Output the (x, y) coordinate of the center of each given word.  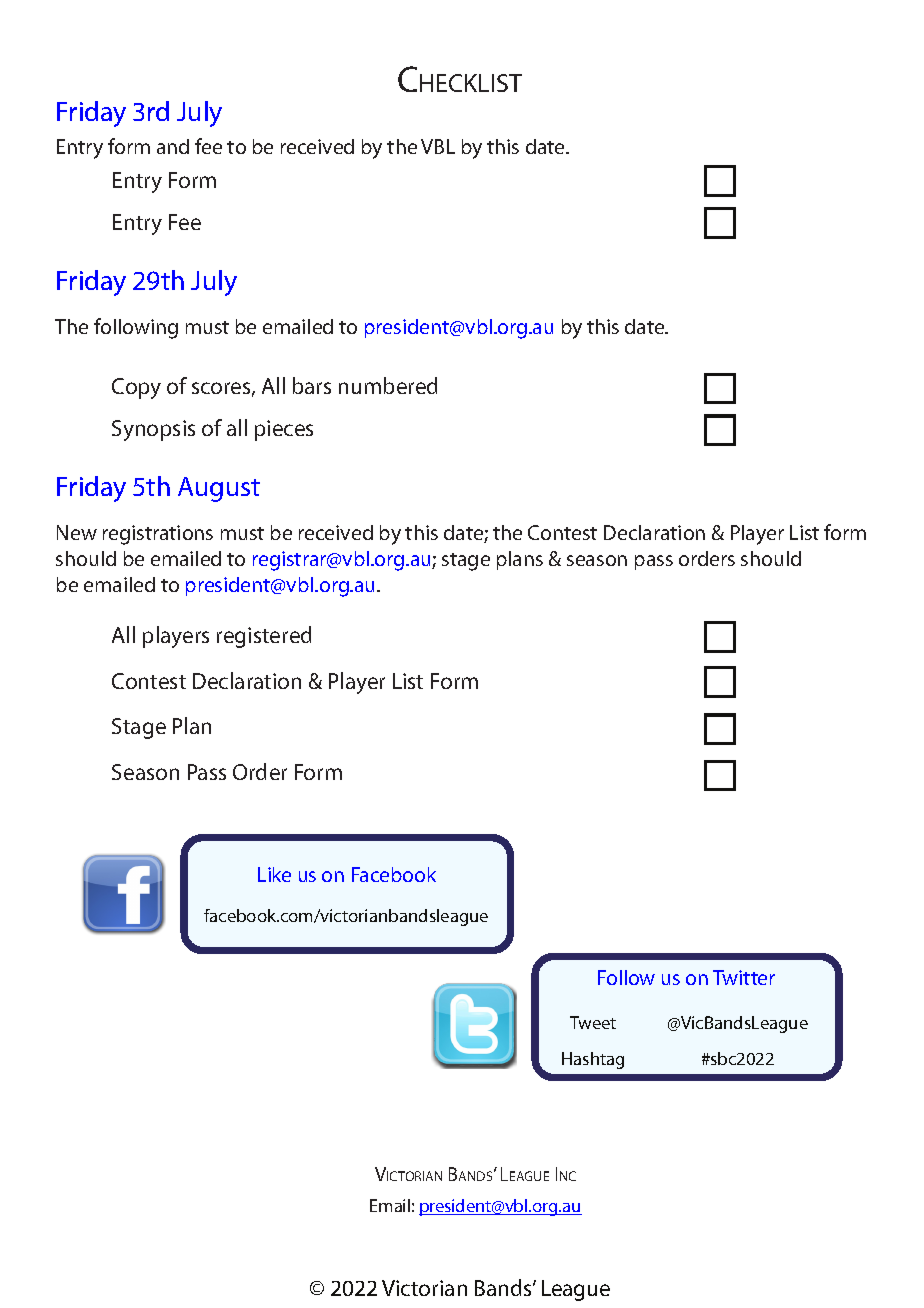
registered (264, 637)
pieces (284, 430)
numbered (388, 385)
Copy (136, 388)
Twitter (744, 977)
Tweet (593, 1022)
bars (312, 385)
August (219, 489)
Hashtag (593, 1060)
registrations (158, 535)
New (77, 532)
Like (274, 874)
